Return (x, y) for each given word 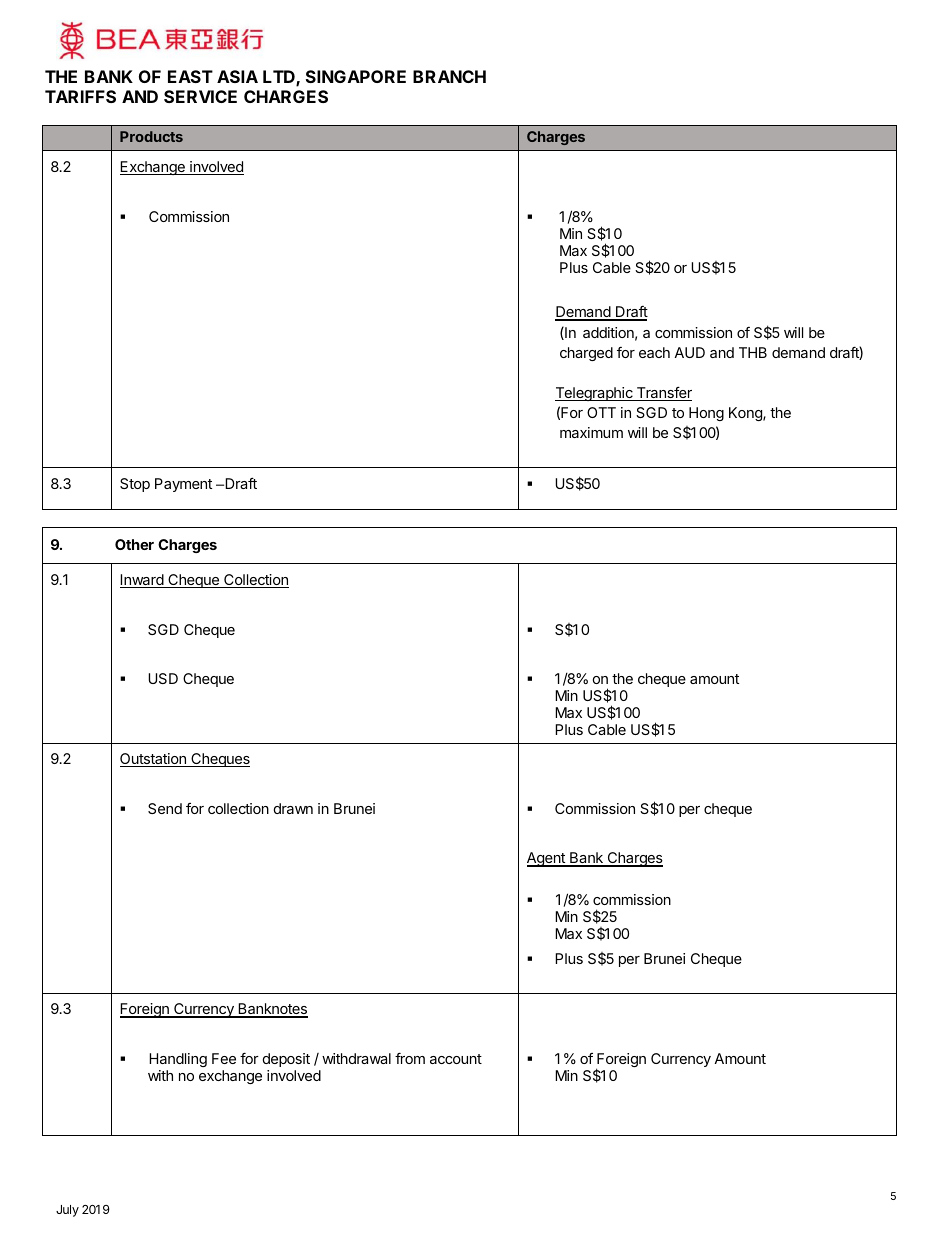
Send (165, 808)
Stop (135, 485)
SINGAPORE (356, 76)
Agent (547, 859)
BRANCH (449, 76)
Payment (183, 485)
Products (151, 136)
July (67, 1211)
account (456, 1059)
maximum (591, 432)
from (410, 1058)
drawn (293, 808)
